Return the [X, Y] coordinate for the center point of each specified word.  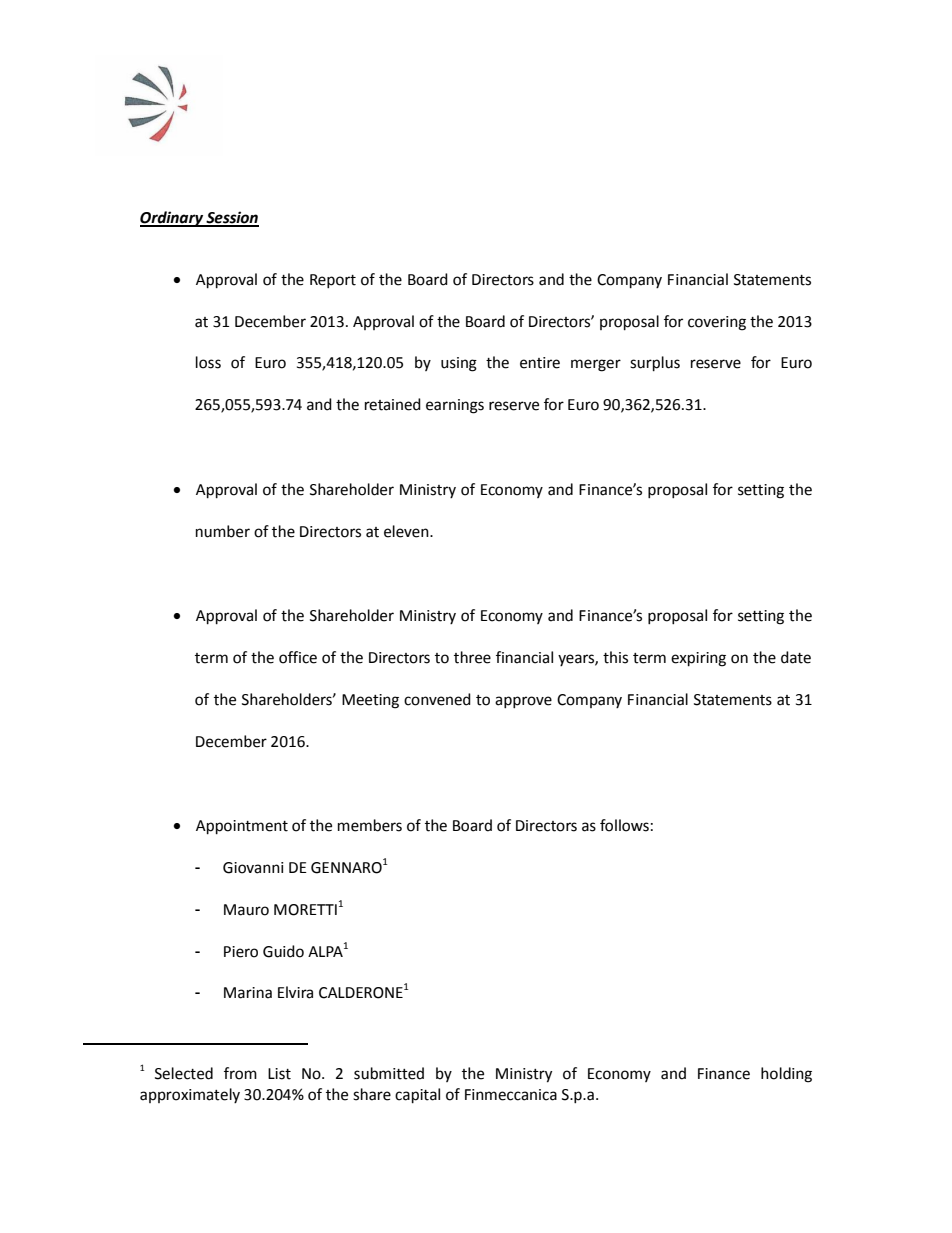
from [240, 1073]
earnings [455, 406]
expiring [698, 659]
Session [231, 218]
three [472, 657]
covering [717, 323]
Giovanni [253, 868]
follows [624, 825]
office [298, 657]
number [223, 531]
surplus [655, 364]
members [370, 825]
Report [333, 281]
